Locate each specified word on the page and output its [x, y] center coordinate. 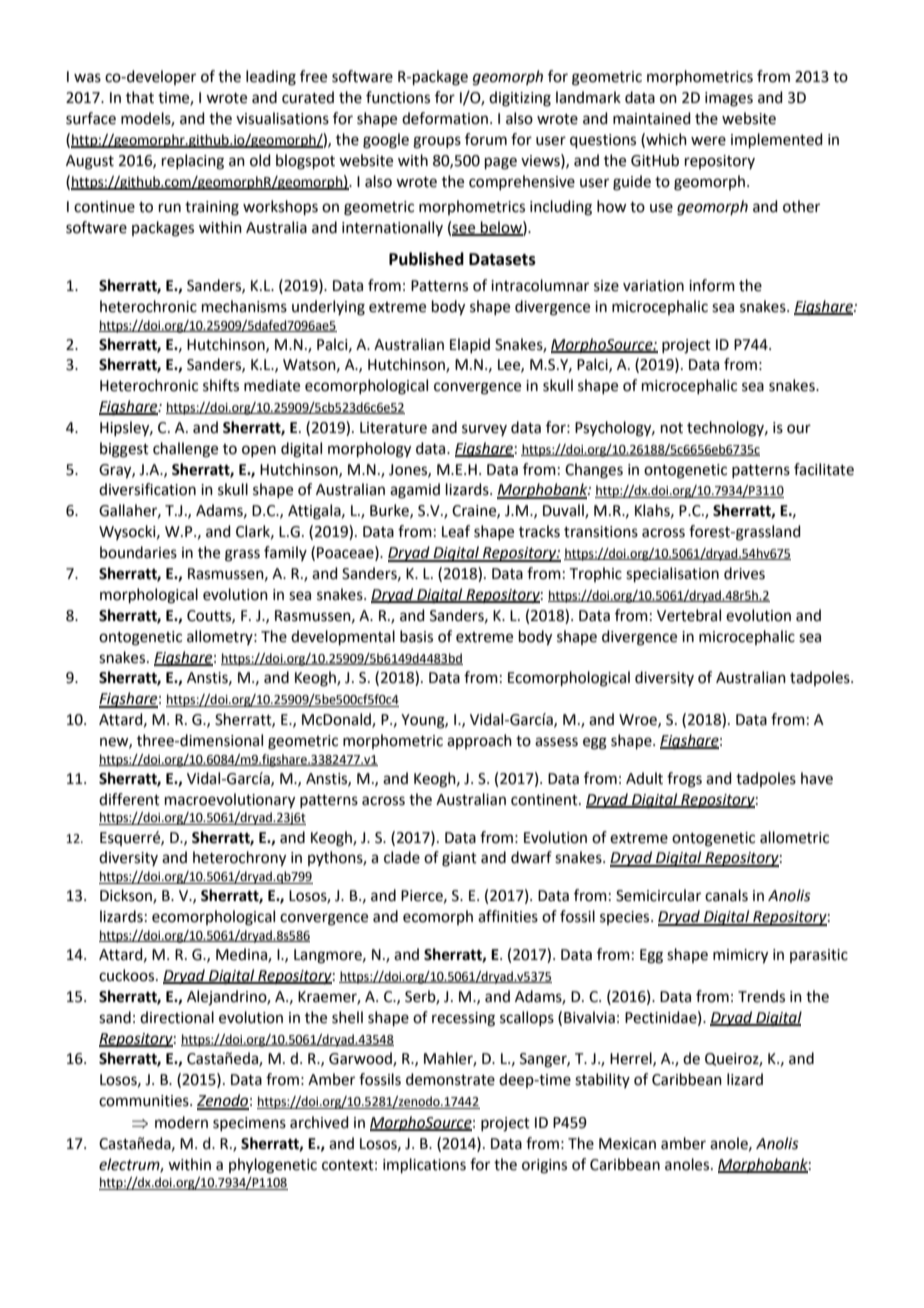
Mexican [627, 1144]
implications [424, 1165]
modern [181, 1122]
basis [416, 636]
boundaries [138, 552]
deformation [445, 118]
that [140, 97]
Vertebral [689, 615]
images [729, 99]
